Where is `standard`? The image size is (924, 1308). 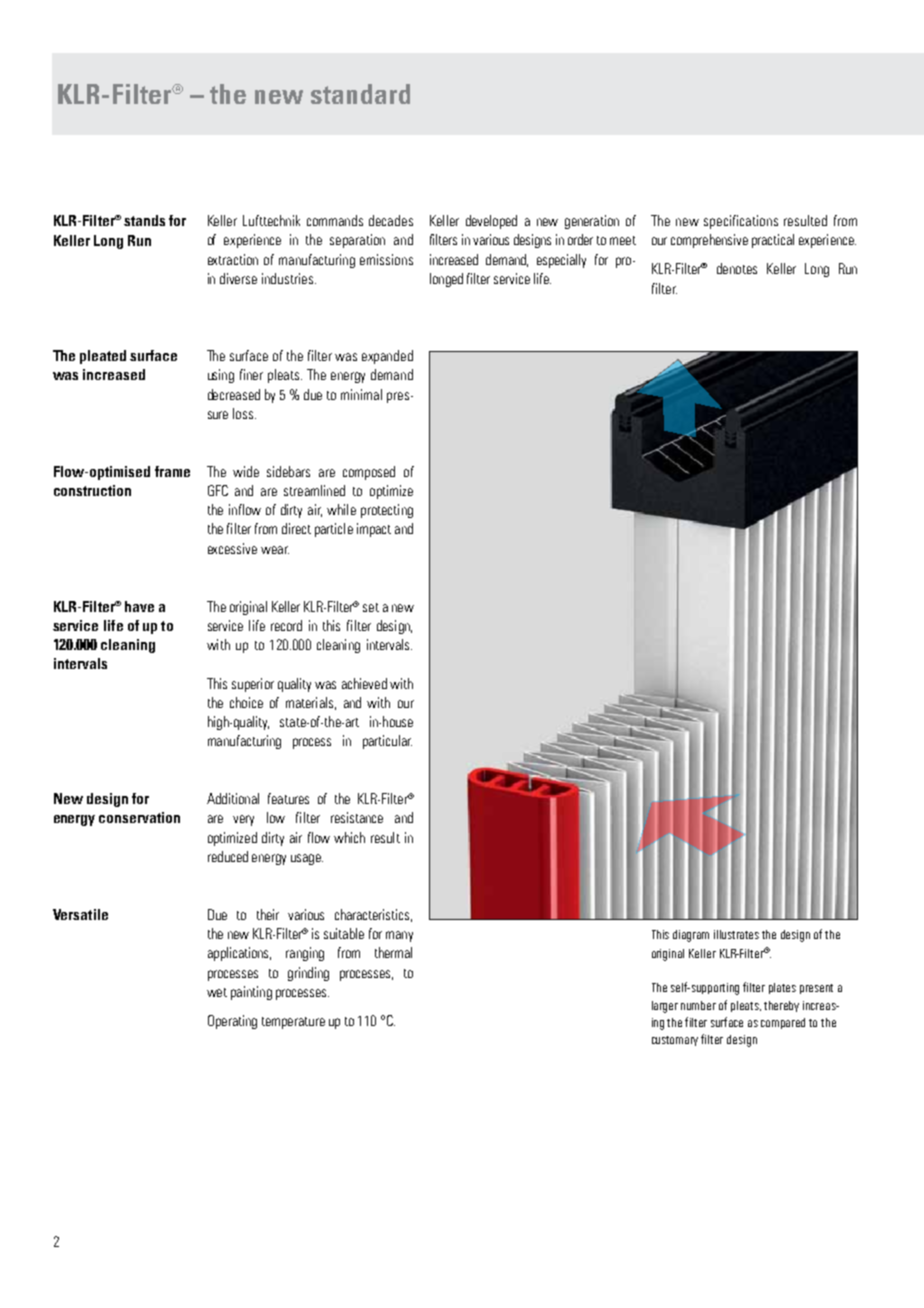 standard is located at coordinates (360, 94).
